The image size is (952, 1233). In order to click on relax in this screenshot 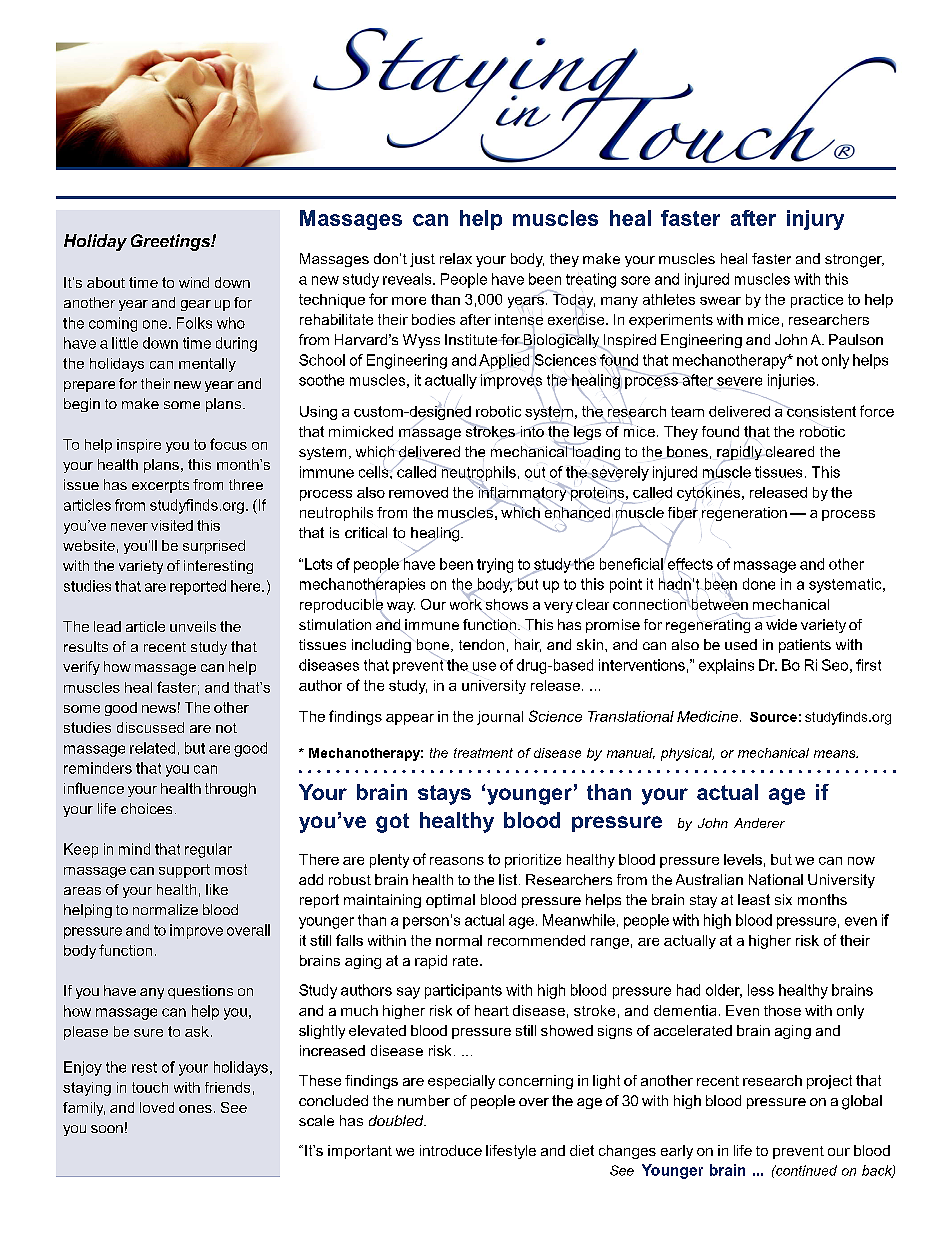, I will do `click(456, 258)`.
